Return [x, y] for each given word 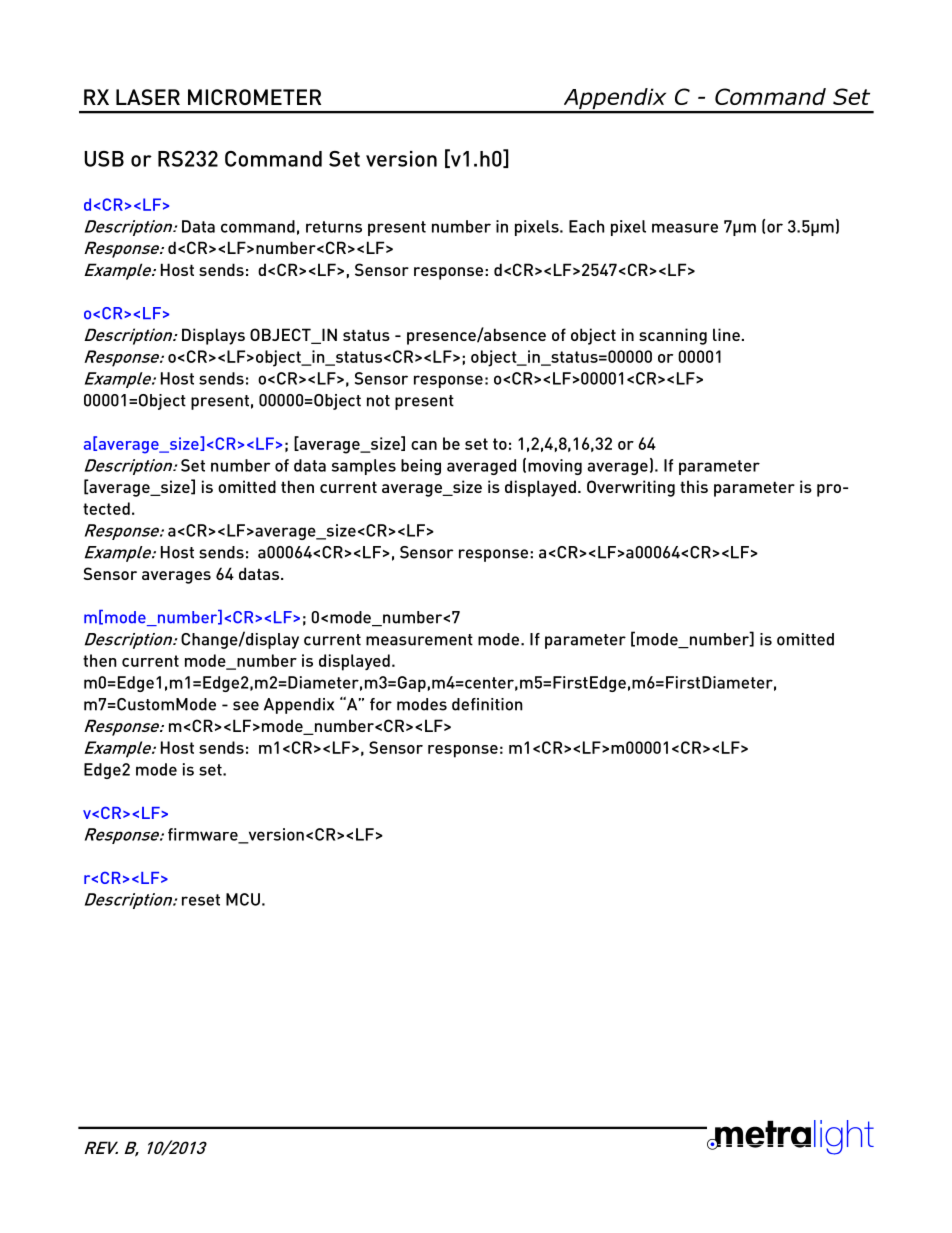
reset [201, 900]
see [246, 706]
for [381, 704]
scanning [673, 336]
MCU [243, 899]
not [378, 401]
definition [487, 704]
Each [586, 226]
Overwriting [631, 488]
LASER [148, 97]
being [421, 467]
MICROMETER [254, 97]
